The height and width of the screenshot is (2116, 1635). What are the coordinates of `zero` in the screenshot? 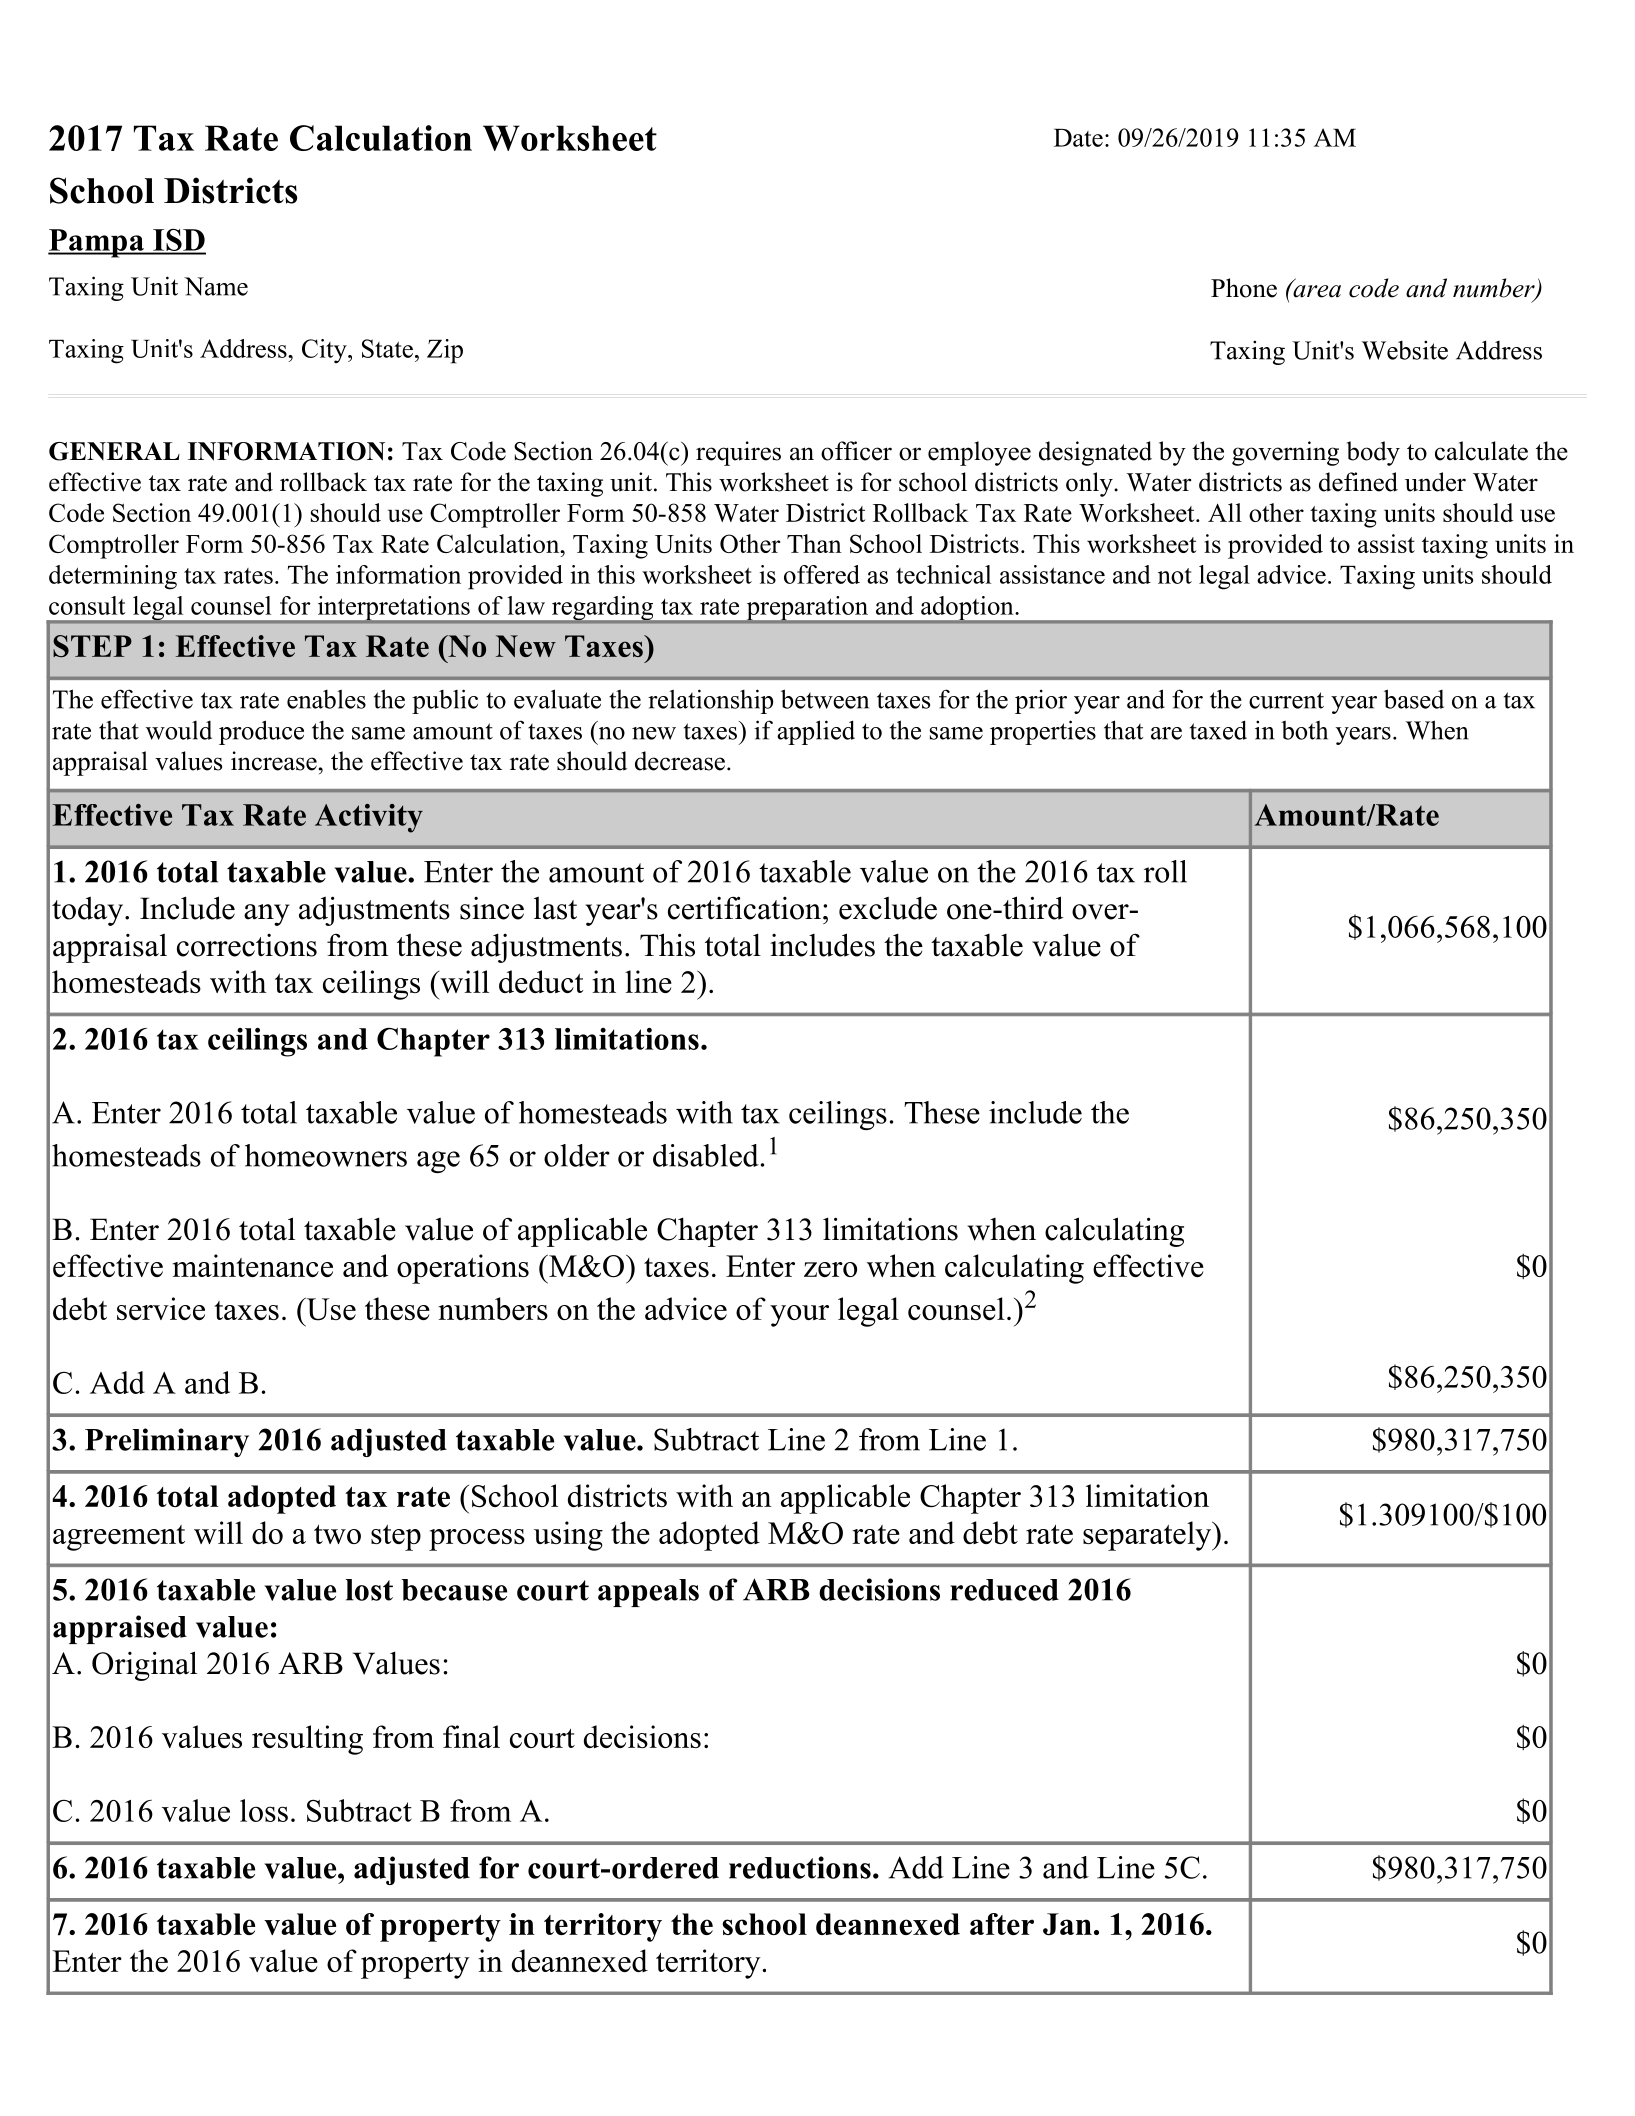 It's located at (830, 1269).
